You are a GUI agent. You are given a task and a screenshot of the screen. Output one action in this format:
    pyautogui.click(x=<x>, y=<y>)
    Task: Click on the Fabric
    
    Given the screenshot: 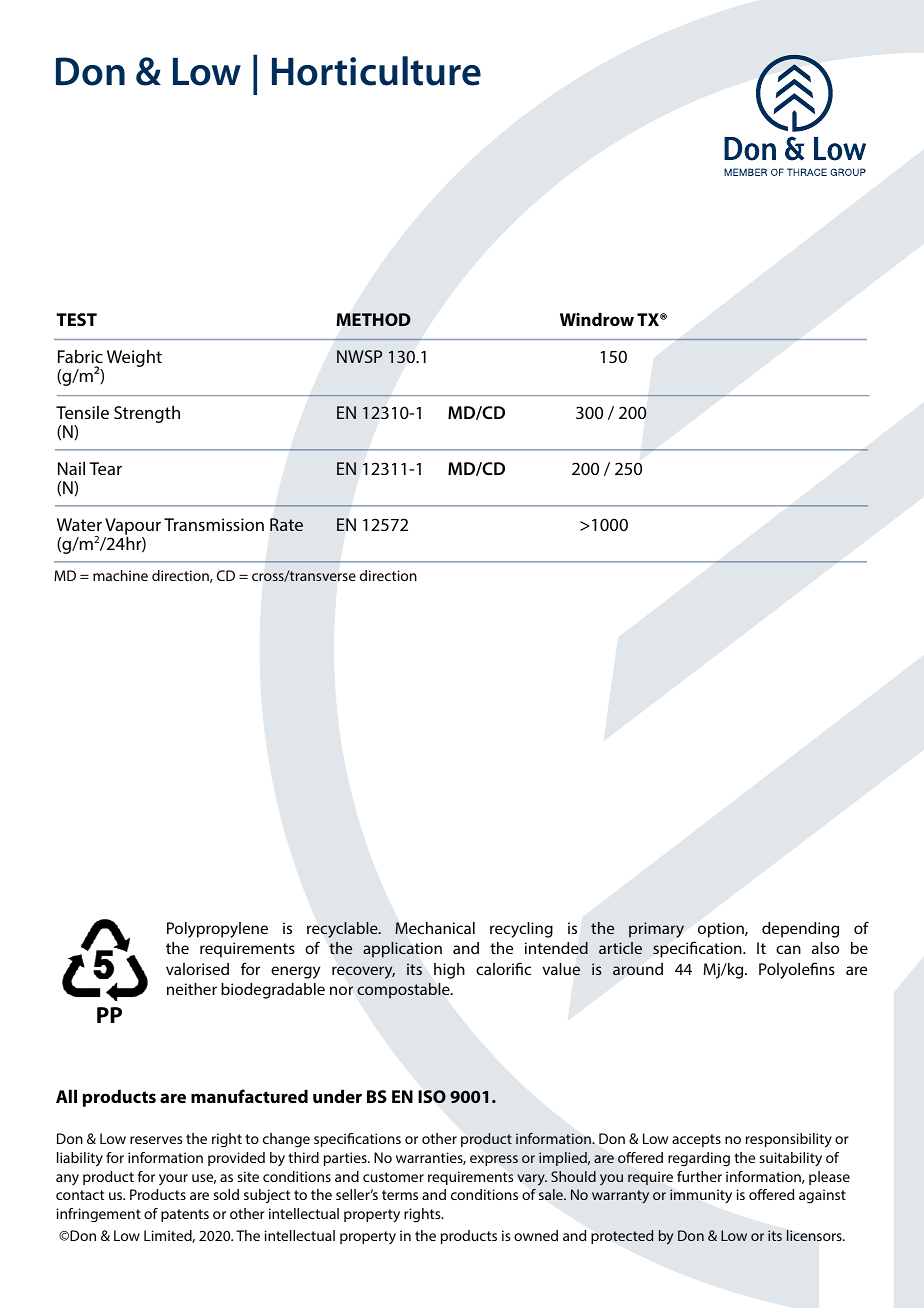 What is the action you would take?
    pyautogui.click(x=80, y=356)
